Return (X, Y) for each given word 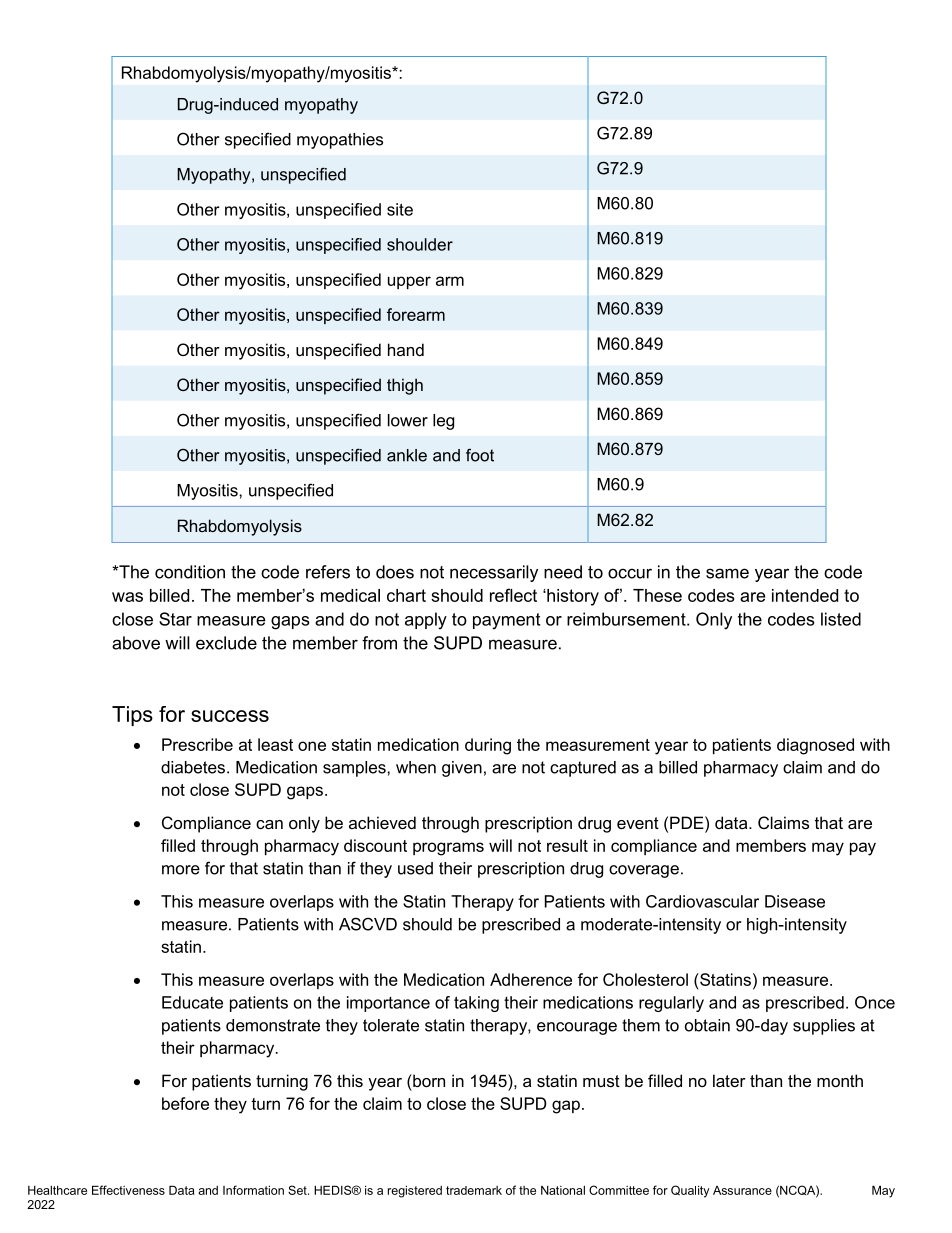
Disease (795, 901)
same (727, 573)
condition (190, 572)
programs (448, 849)
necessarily (494, 573)
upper (409, 282)
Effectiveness (128, 1190)
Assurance (742, 1190)
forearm (416, 314)
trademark (474, 1190)
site (400, 209)
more (181, 870)
